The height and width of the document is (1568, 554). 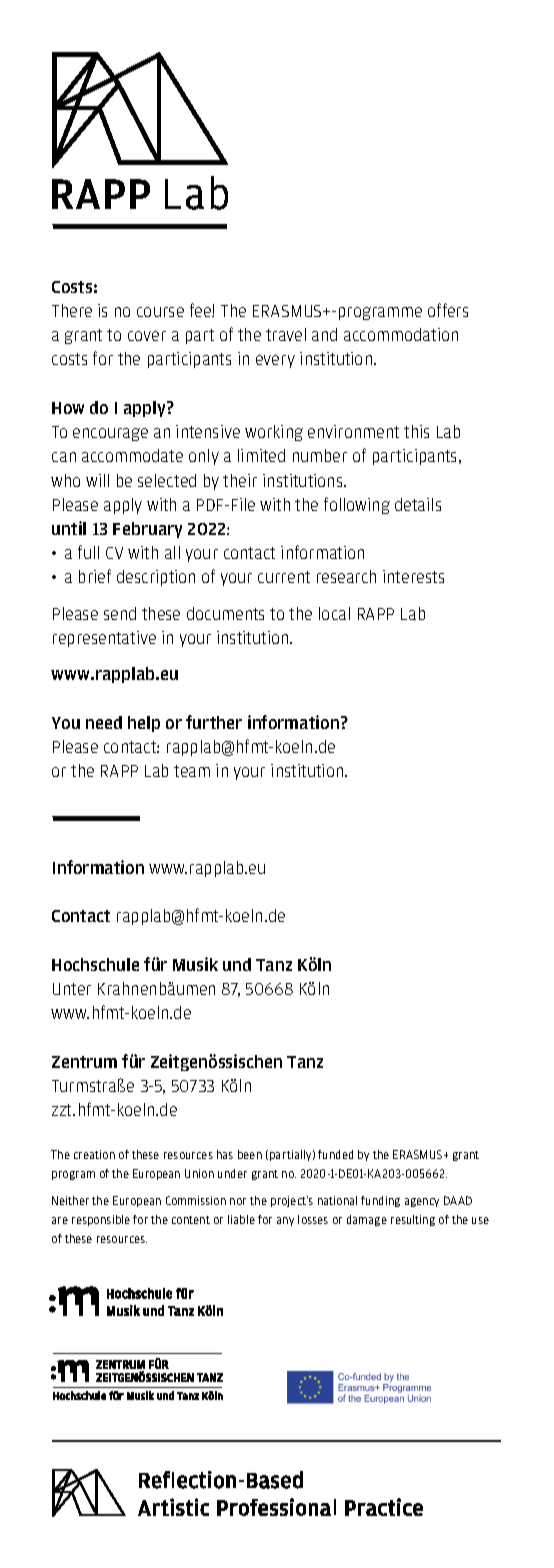 I want to click on Unter, so click(x=72, y=989).
